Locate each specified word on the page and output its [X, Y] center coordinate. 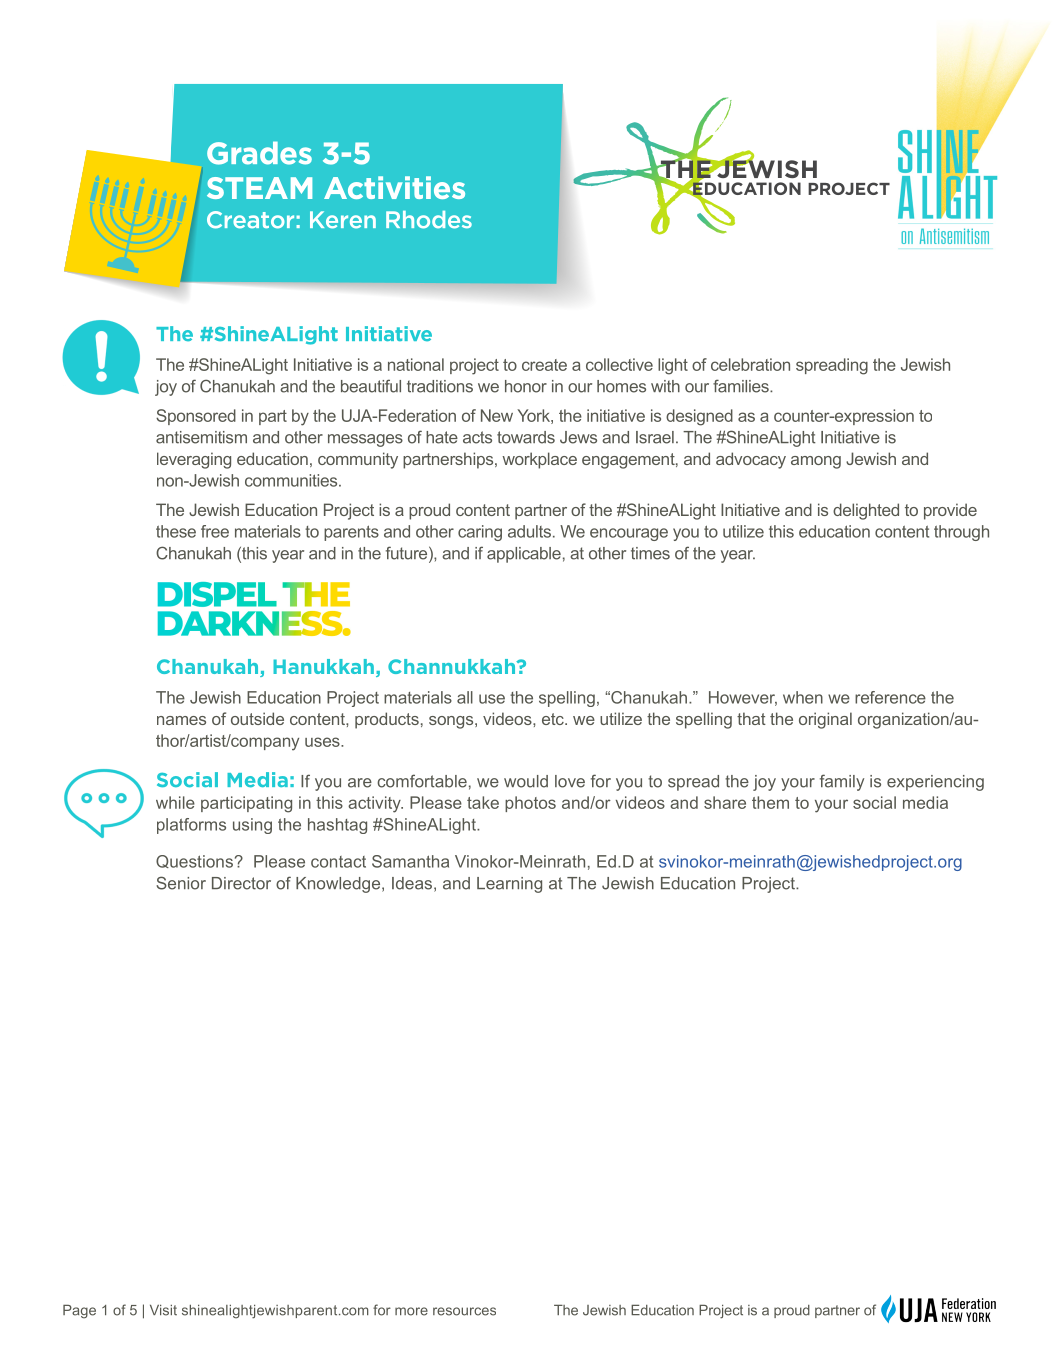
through [961, 533]
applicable [524, 555]
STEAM [259, 188]
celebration [750, 364]
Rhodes [429, 220]
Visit [163, 1310]
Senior [181, 883]
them [770, 802]
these [176, 531]
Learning [509, 885]
